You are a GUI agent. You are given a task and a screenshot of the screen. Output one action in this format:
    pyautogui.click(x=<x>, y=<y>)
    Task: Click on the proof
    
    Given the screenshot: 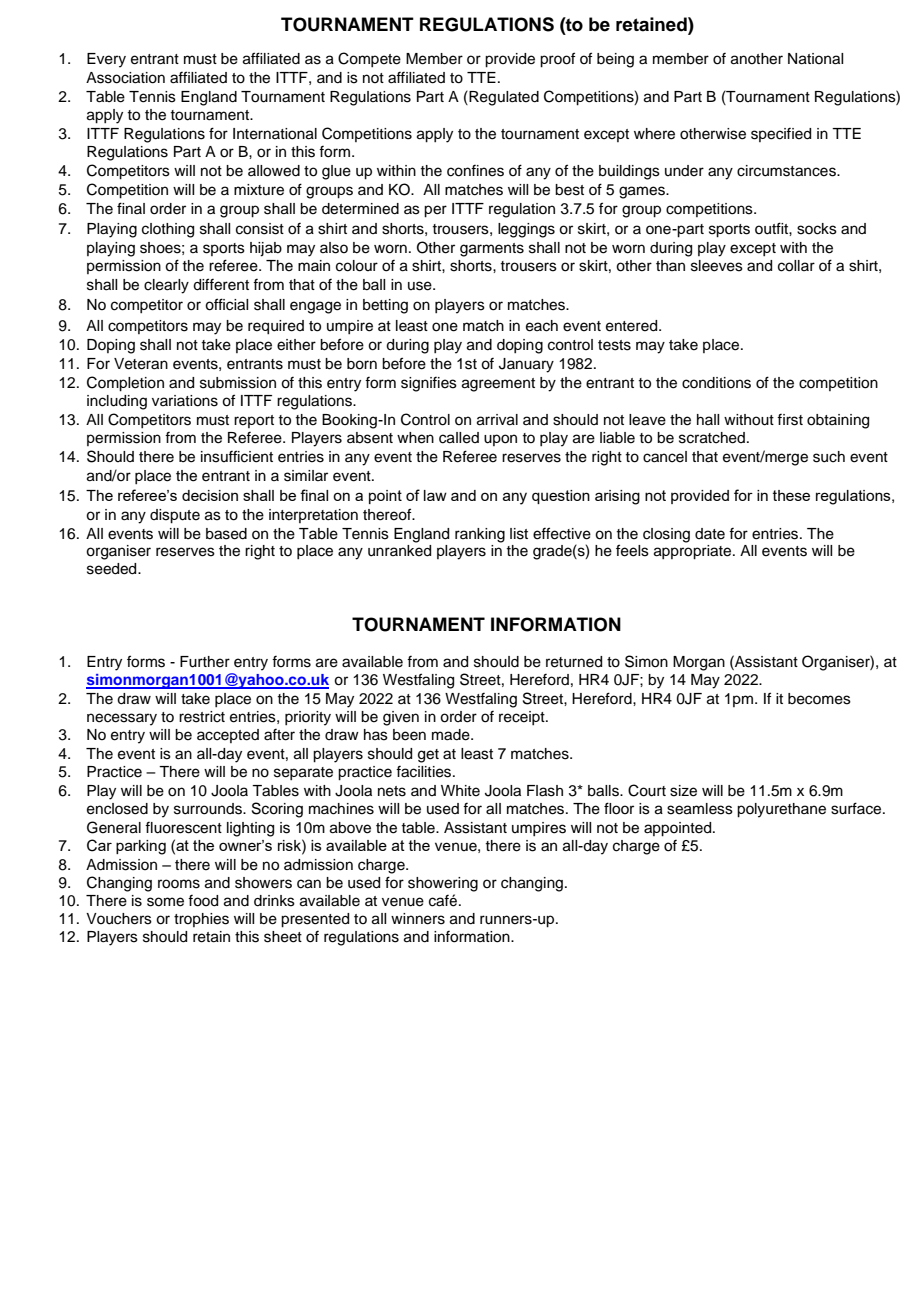 What is the action you would take?
    pyautogui.click(x=557, y=60)
